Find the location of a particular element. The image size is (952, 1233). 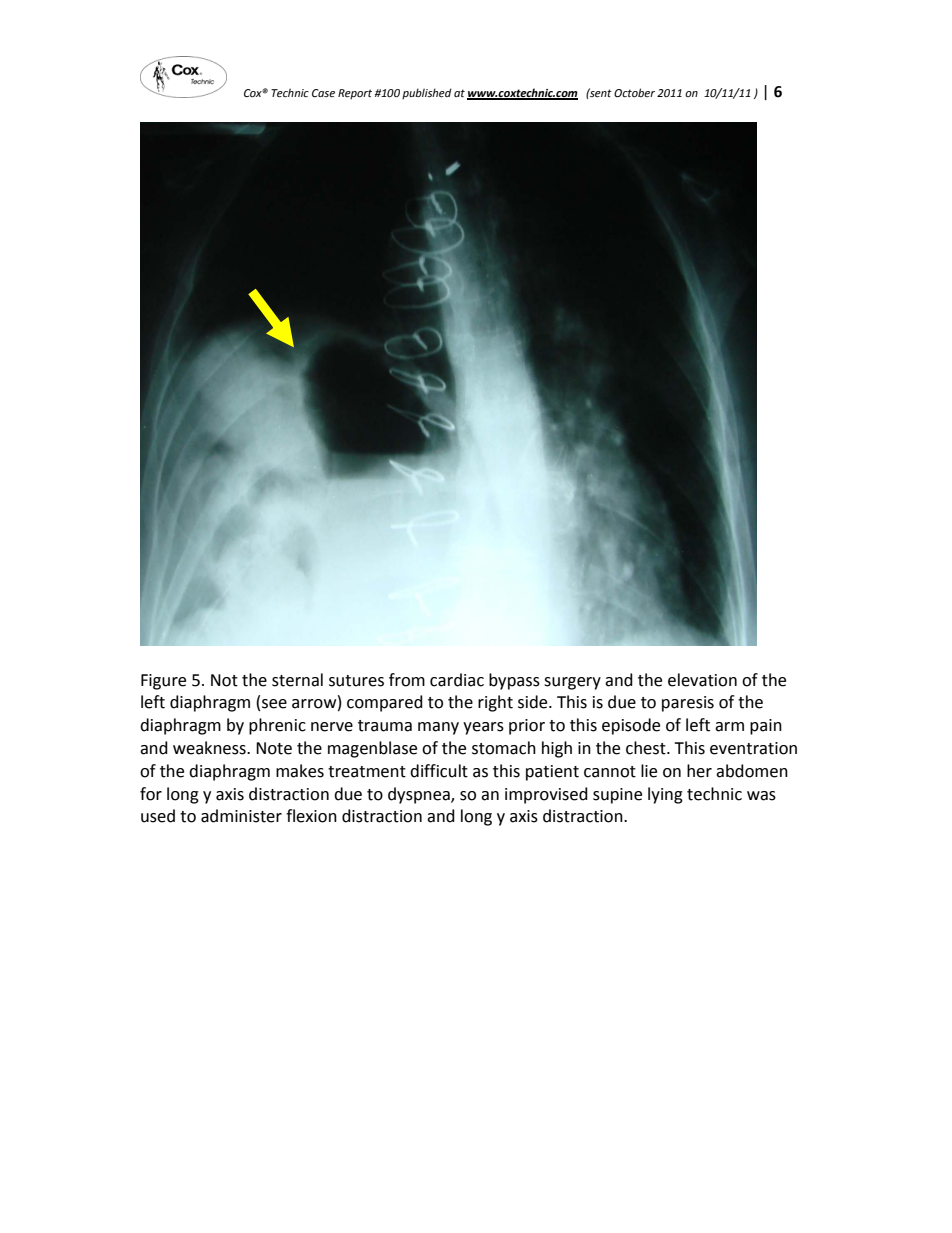

October is located at coordinates (634, 92).
